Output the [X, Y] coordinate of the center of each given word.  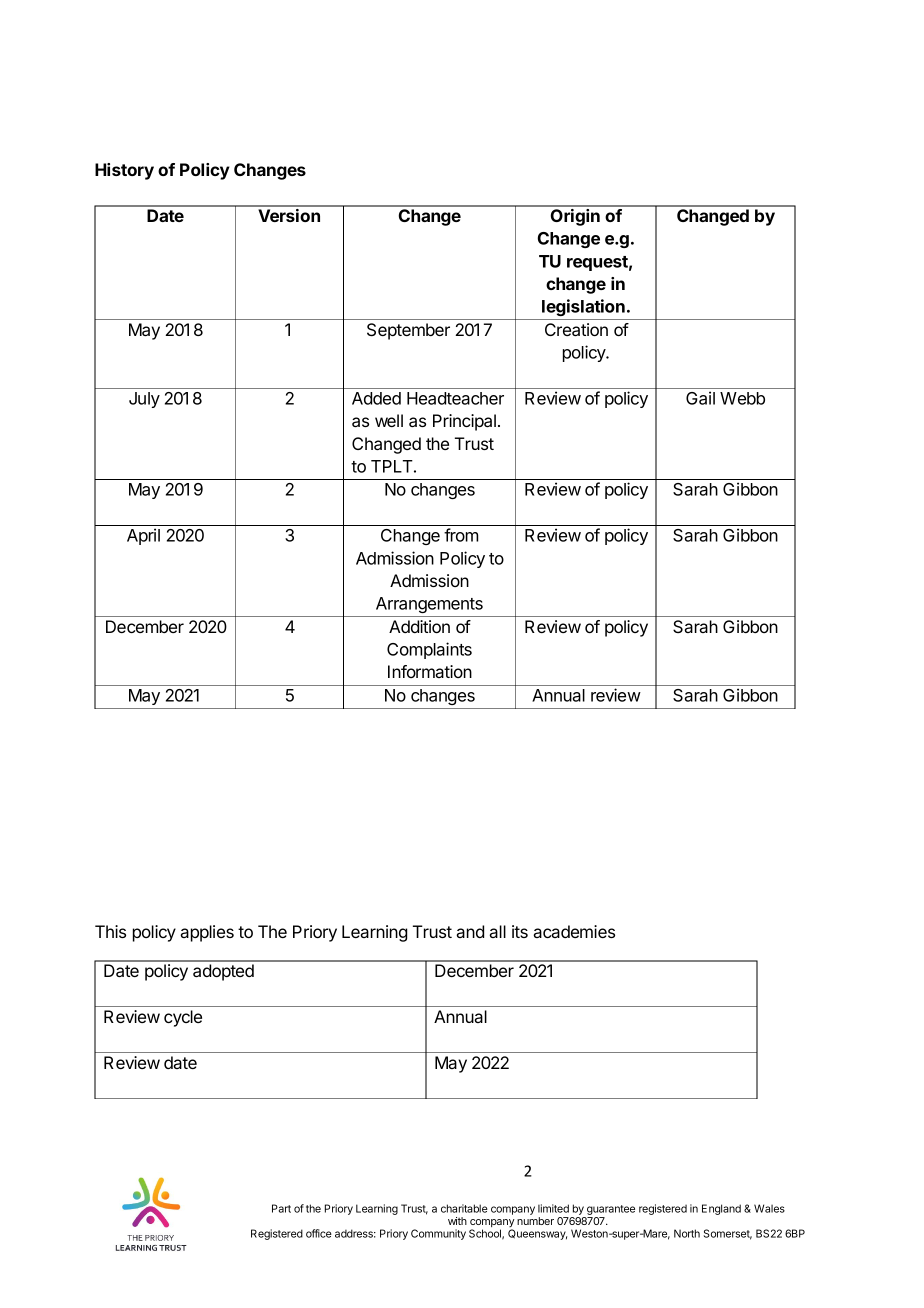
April [143, 536]
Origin [575, 217]
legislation [583, 307]
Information [430, 671]
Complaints [429, 650]
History [124, 171]
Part [281, 1208]
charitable [464, 1208]
